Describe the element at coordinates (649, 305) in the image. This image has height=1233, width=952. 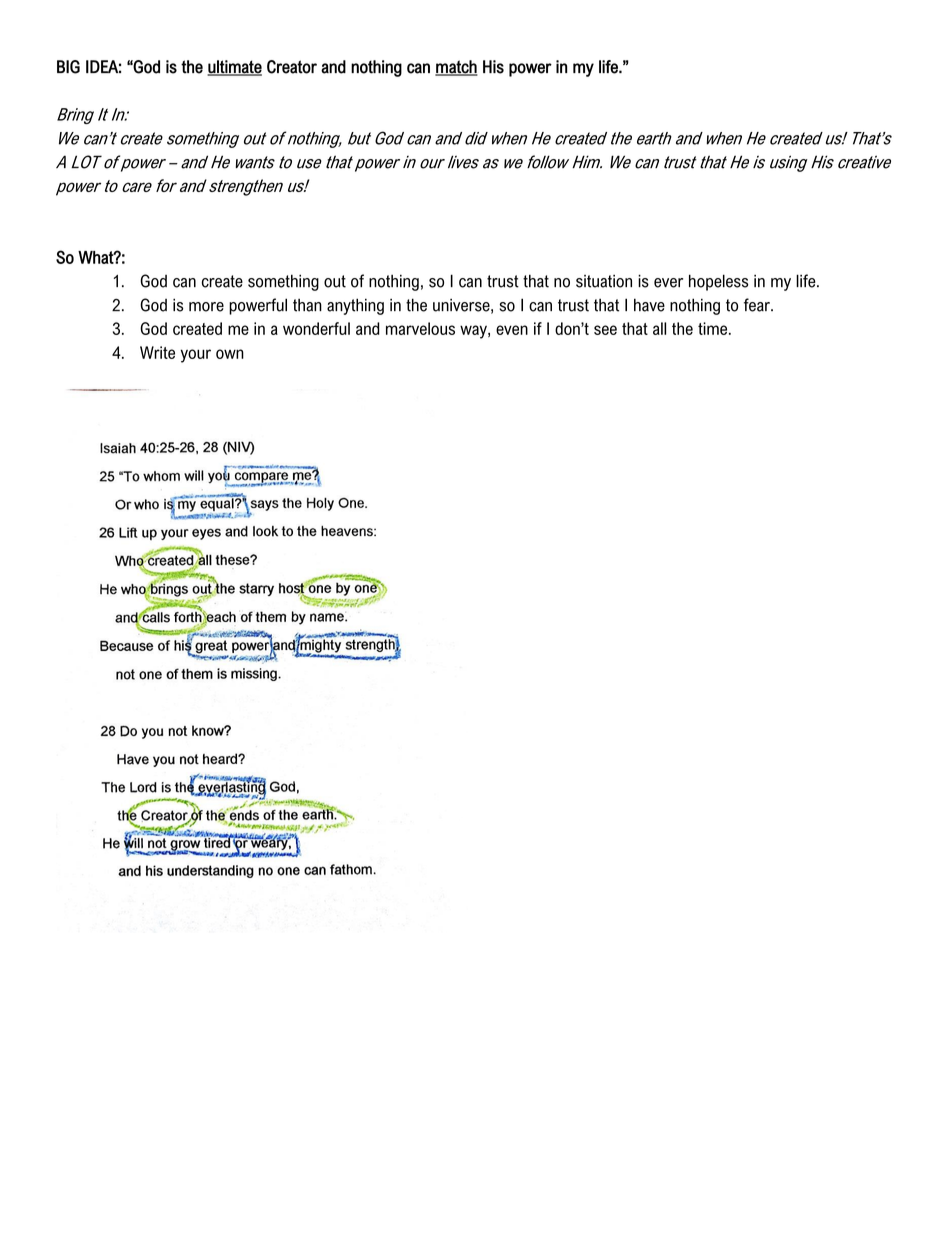
I see `have` at that location.
